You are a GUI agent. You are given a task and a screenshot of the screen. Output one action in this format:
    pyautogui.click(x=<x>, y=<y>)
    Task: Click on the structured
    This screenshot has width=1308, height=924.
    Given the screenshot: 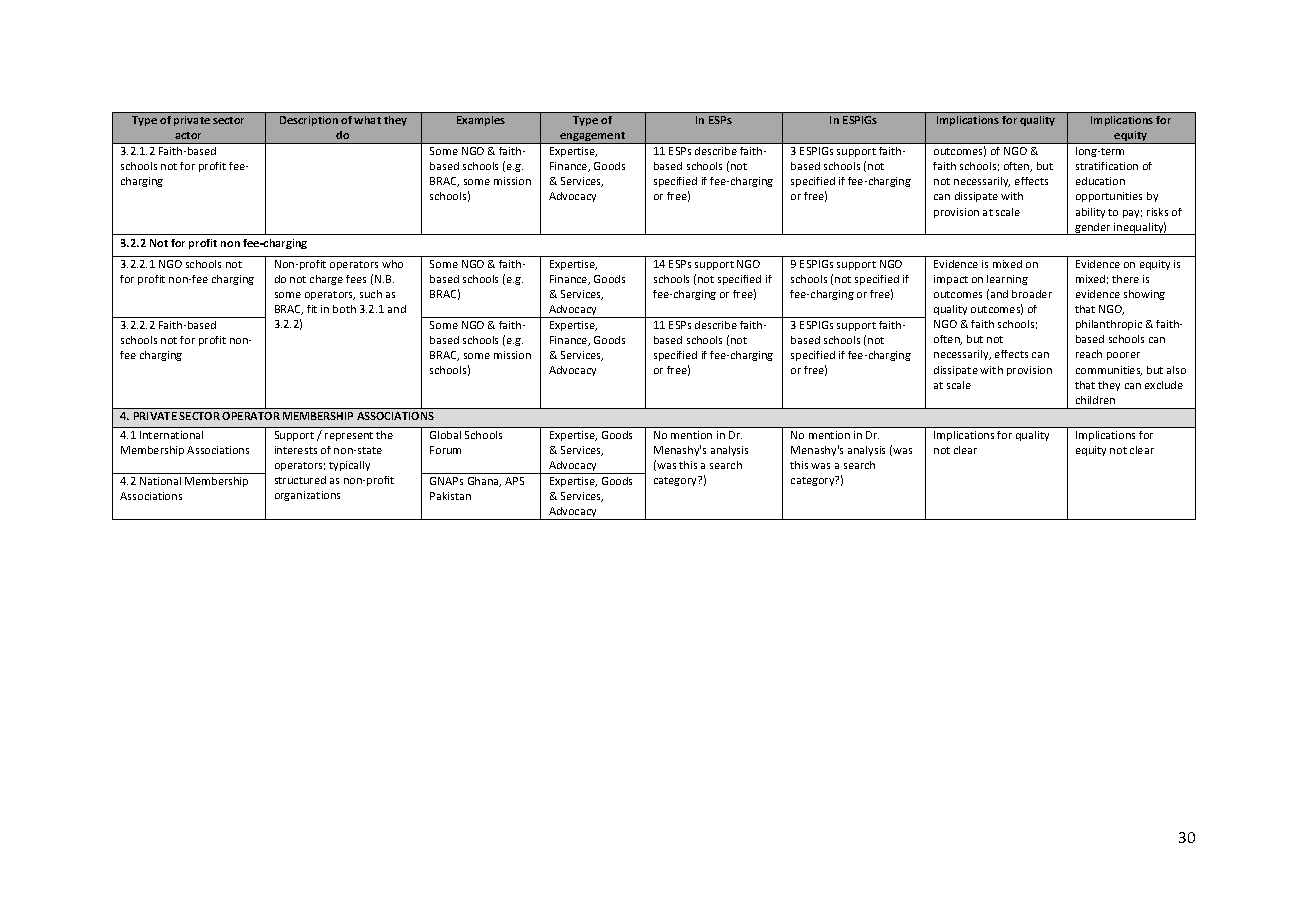 What is the action you would take?
    pyautogui.click(x=300, y=480)
